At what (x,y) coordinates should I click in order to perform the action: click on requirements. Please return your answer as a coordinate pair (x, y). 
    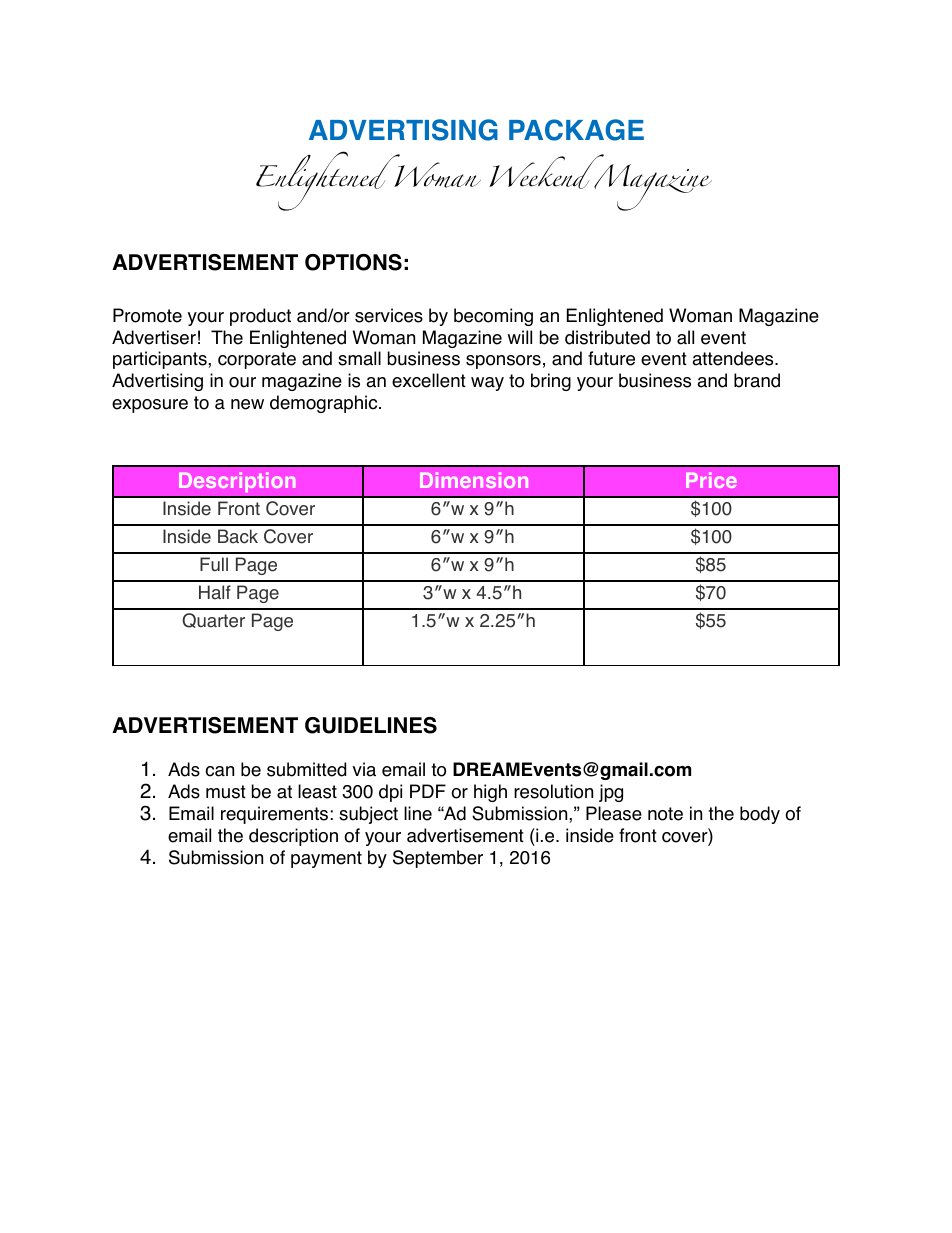
    Looking at the image, I should click on (274, 815).
